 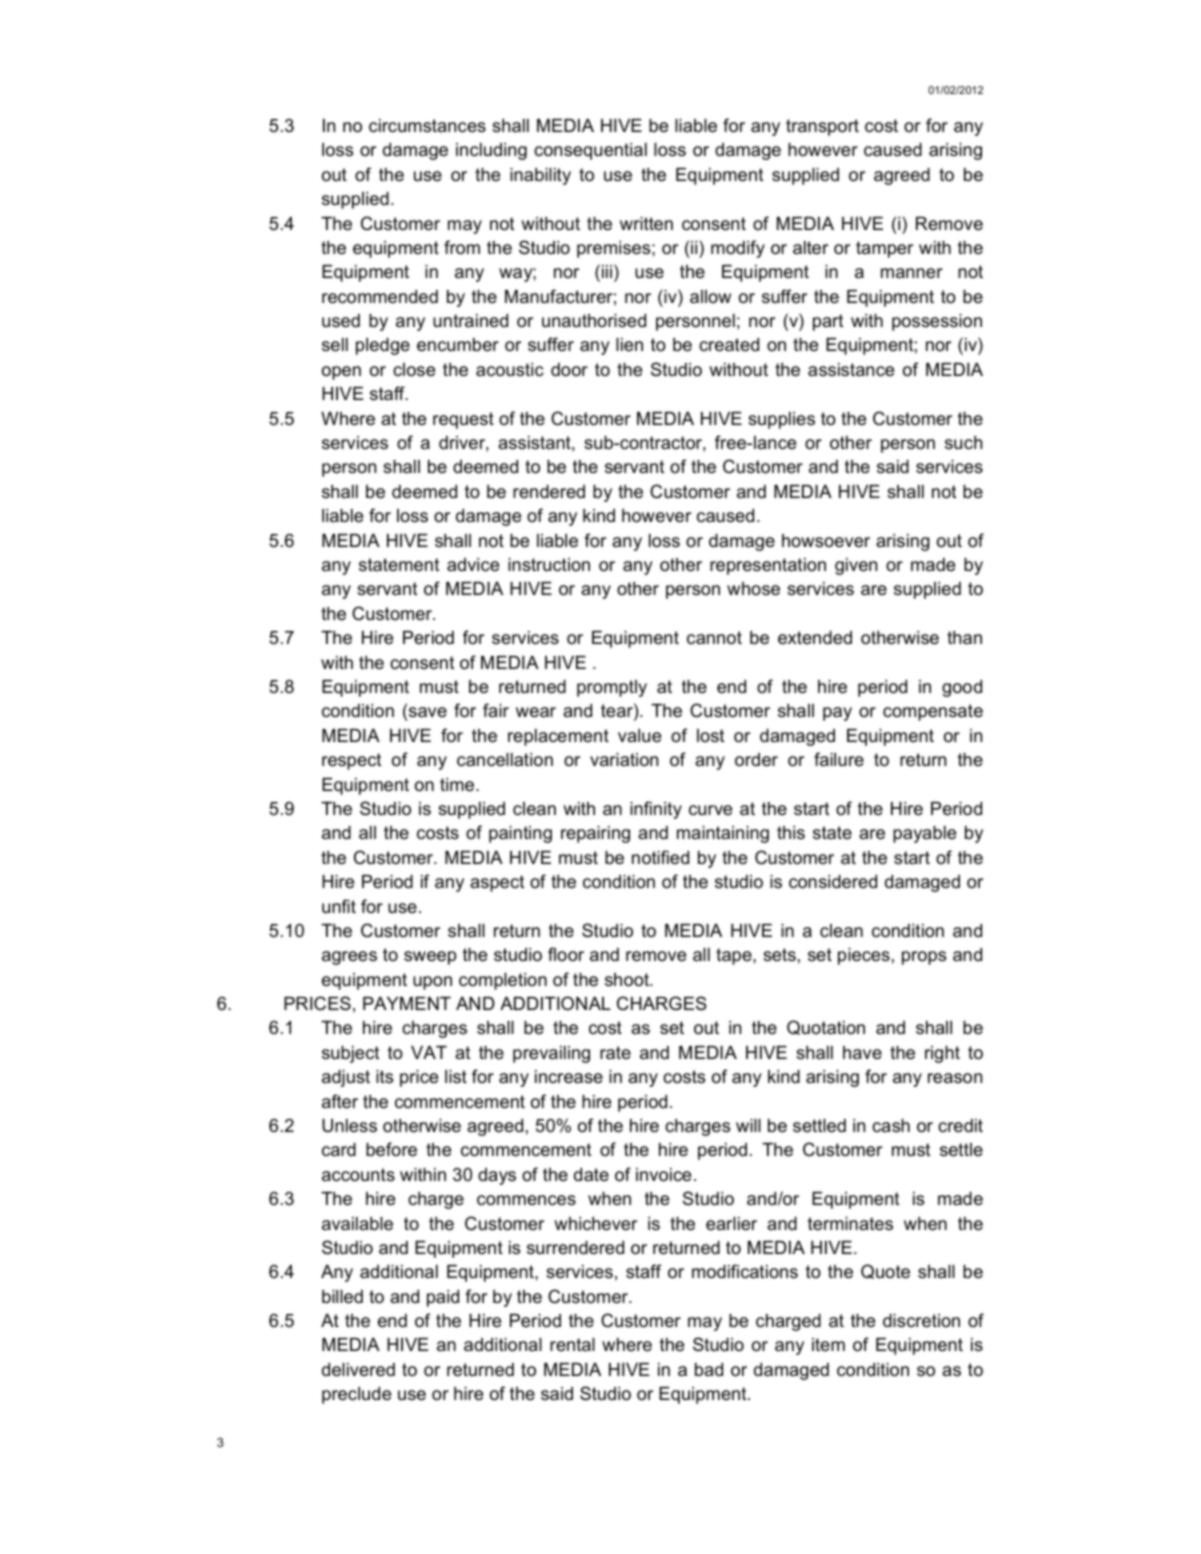 I want to click on lien, so click(x=629, y=344).
